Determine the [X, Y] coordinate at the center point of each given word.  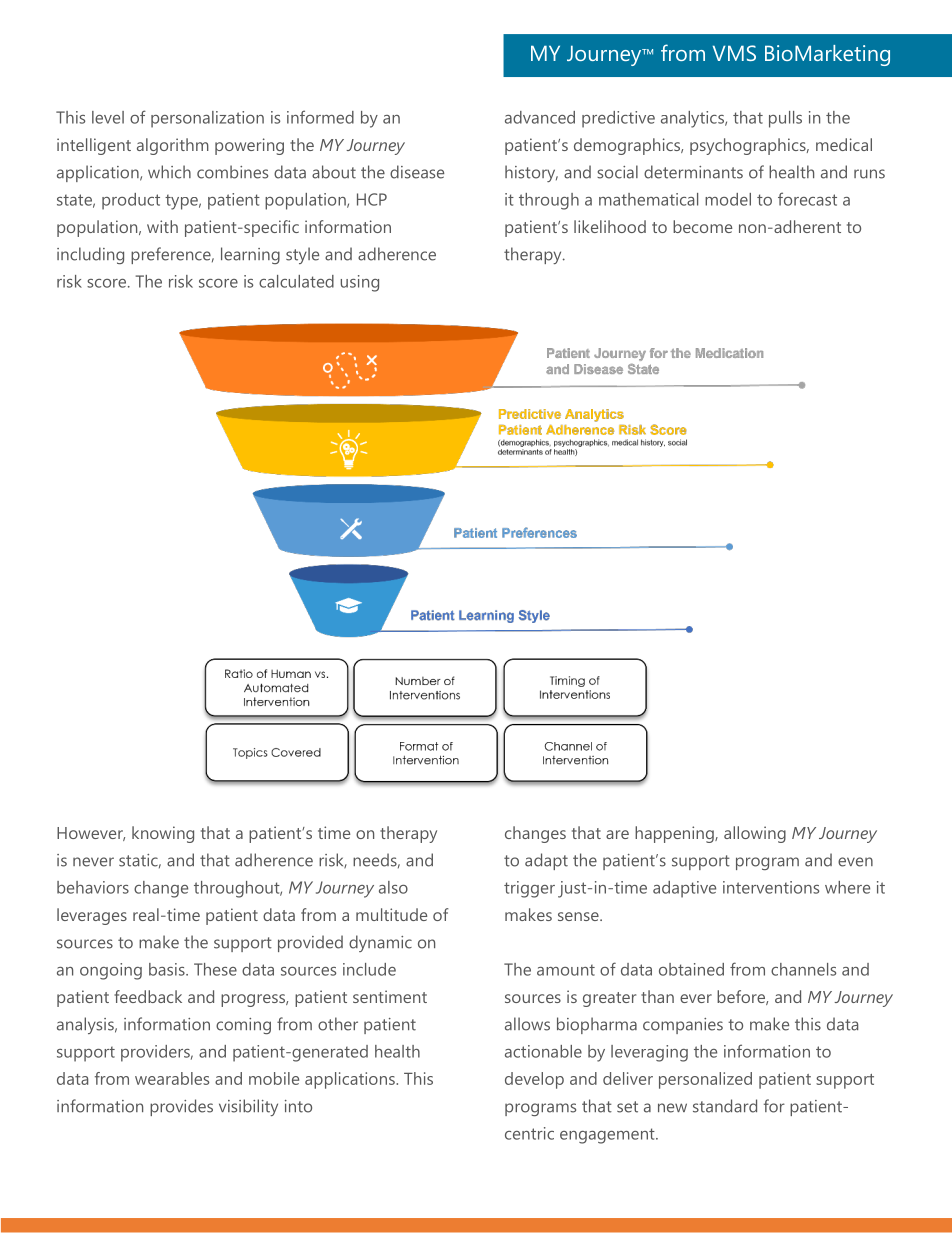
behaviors [93, 887]
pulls [785, 119]
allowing [755, 834]
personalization [207, 119]
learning [250, 255]
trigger [529, 889]
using [359, 283]
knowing [163, 834]
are [617, 834]
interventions [771, 887]
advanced [540, 117]
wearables [172, 1078]
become [702, 226]
